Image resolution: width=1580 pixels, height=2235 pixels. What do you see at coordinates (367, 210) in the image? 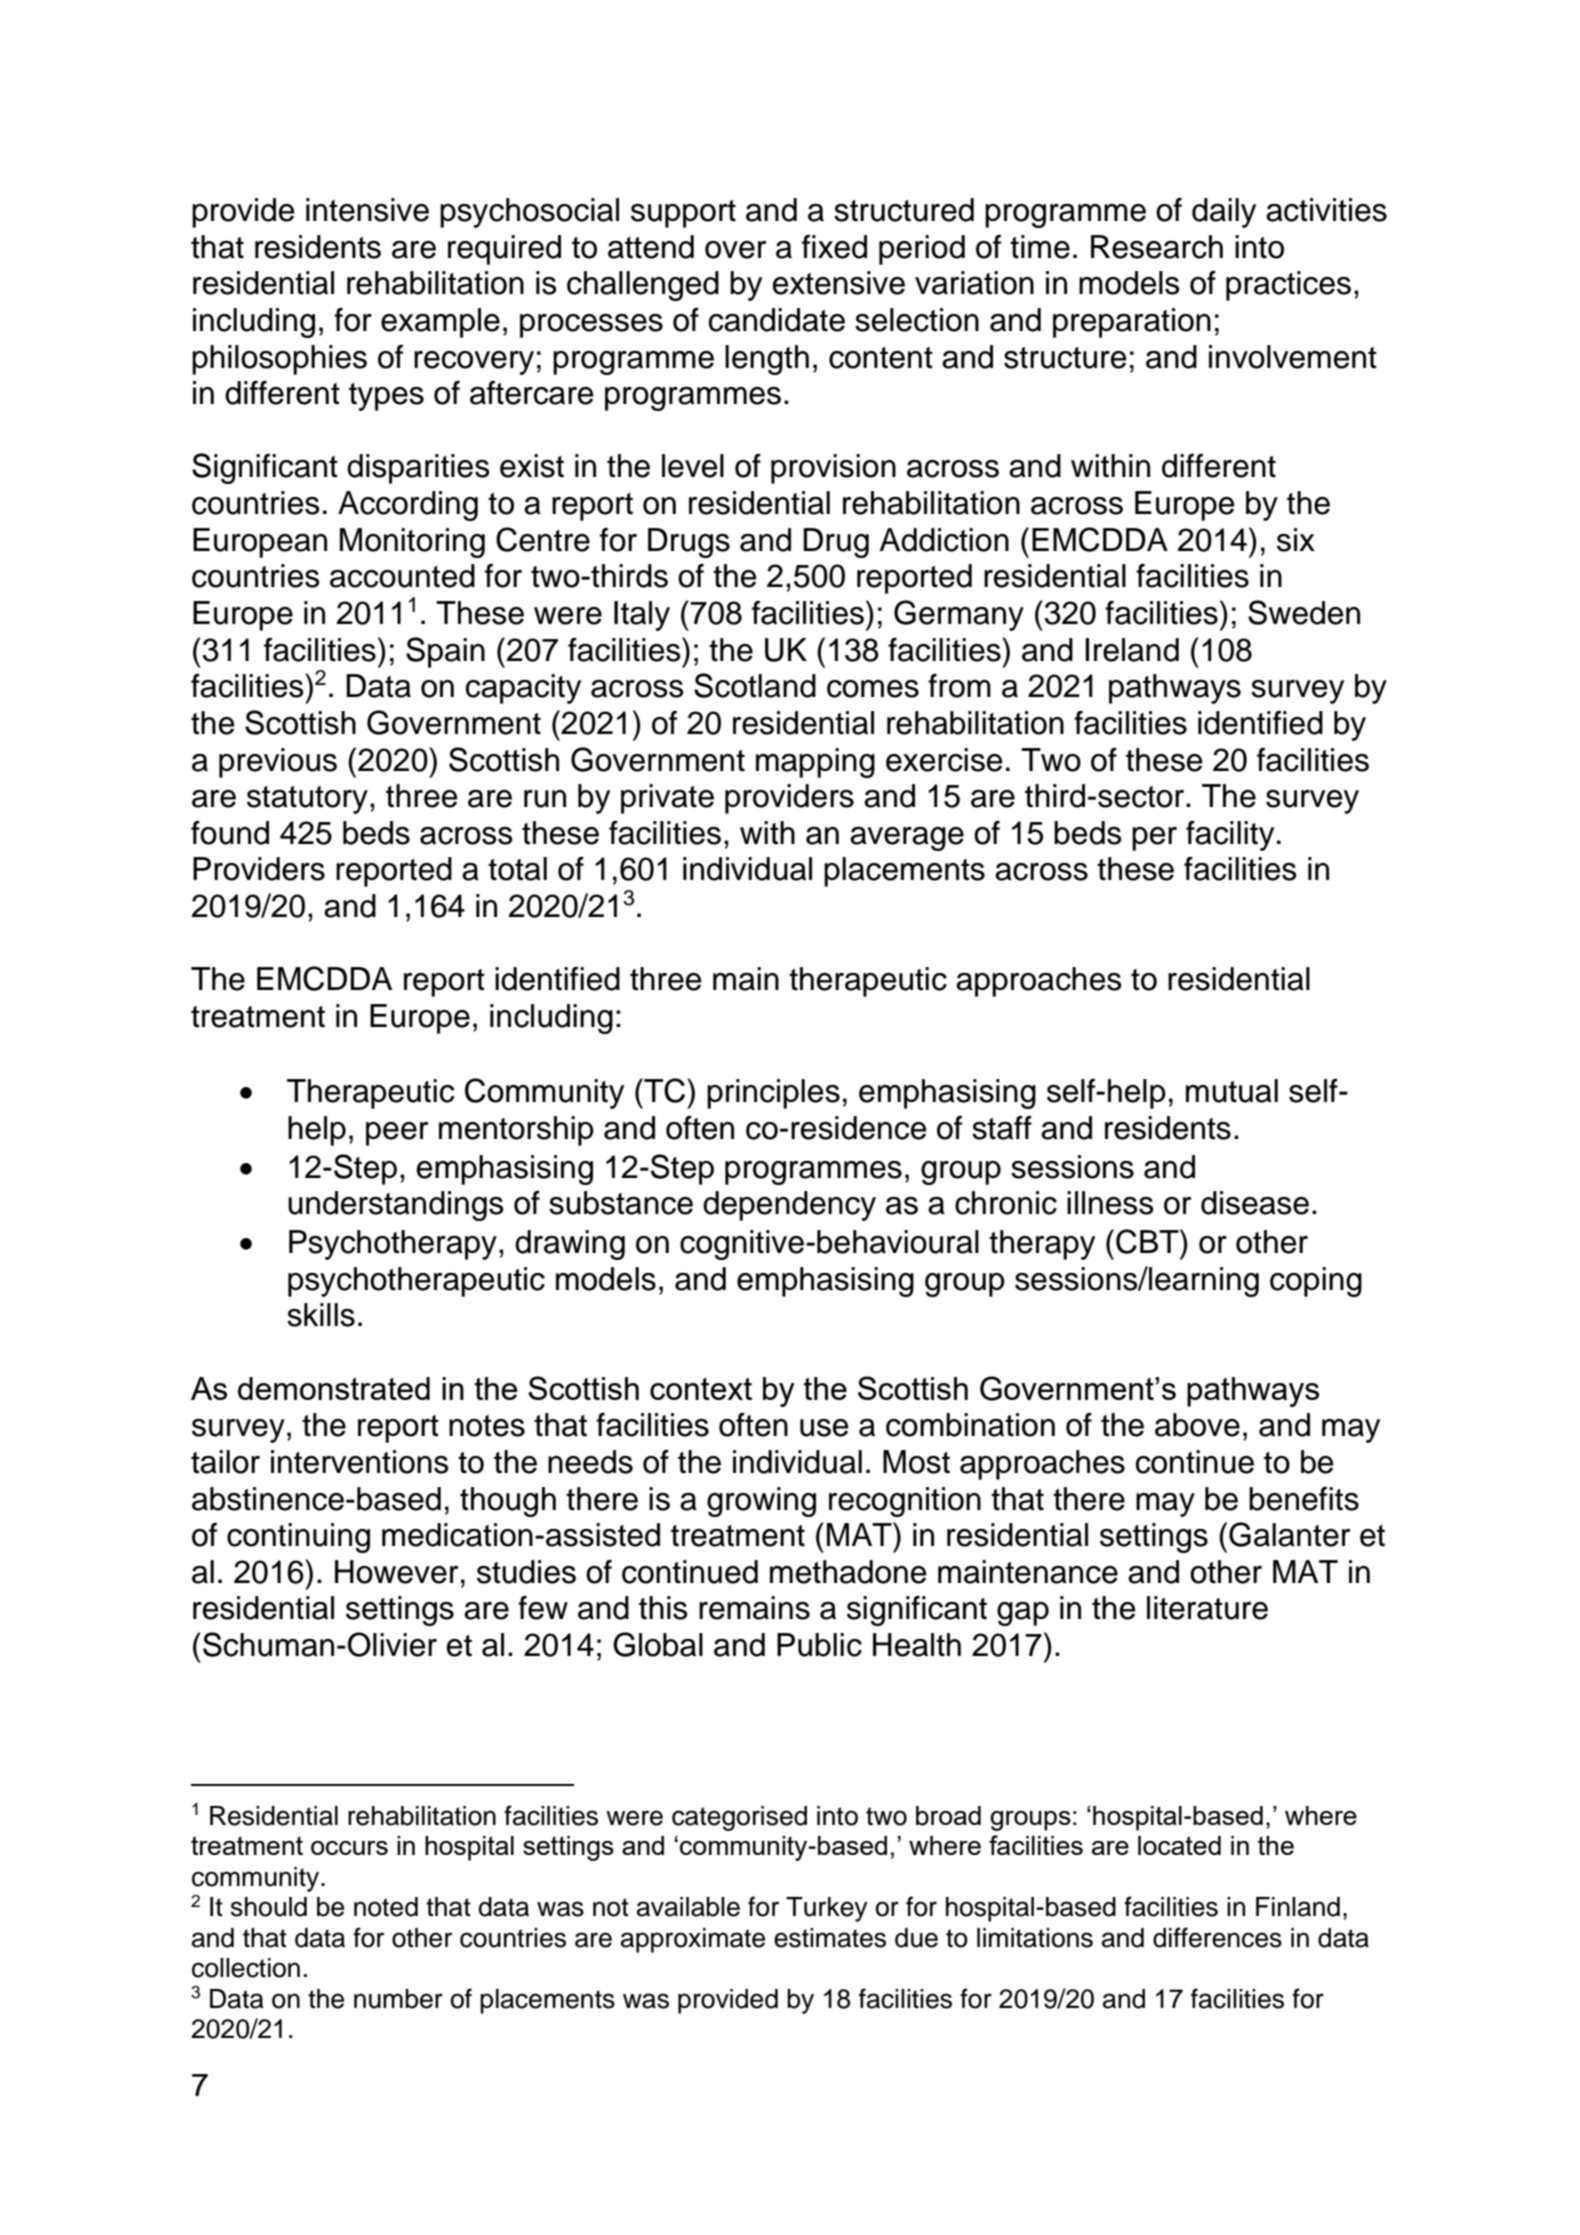
I see `intensive` at bounding box center [367, 210].
